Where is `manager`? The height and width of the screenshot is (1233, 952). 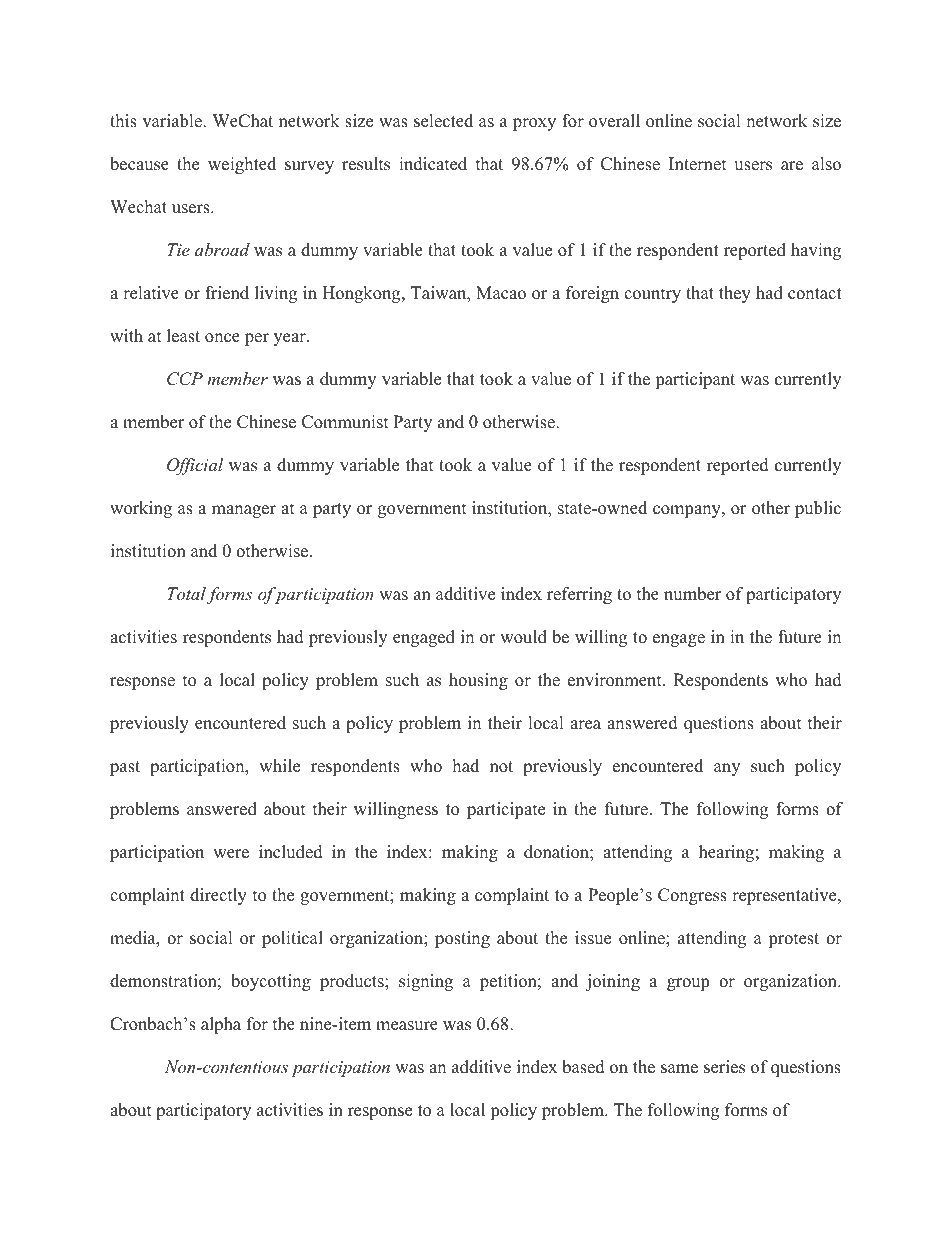
manager is located at coordinates (244, 511).
